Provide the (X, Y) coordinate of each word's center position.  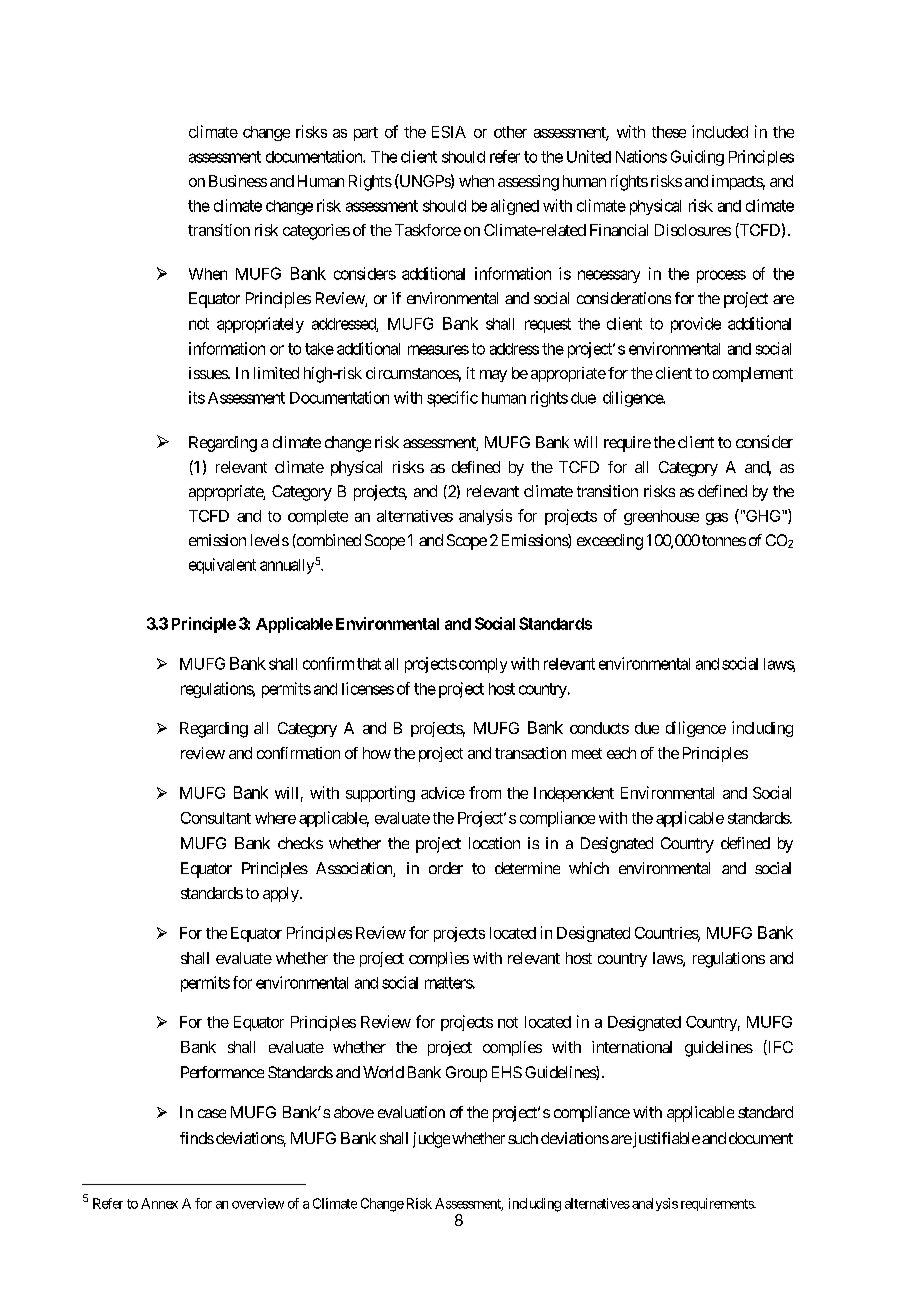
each (621, 753)
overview (258, 1203)
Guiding (697, 158)
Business (238, 181)
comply (481, 665)
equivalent (222, 566)
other (510, 132)
